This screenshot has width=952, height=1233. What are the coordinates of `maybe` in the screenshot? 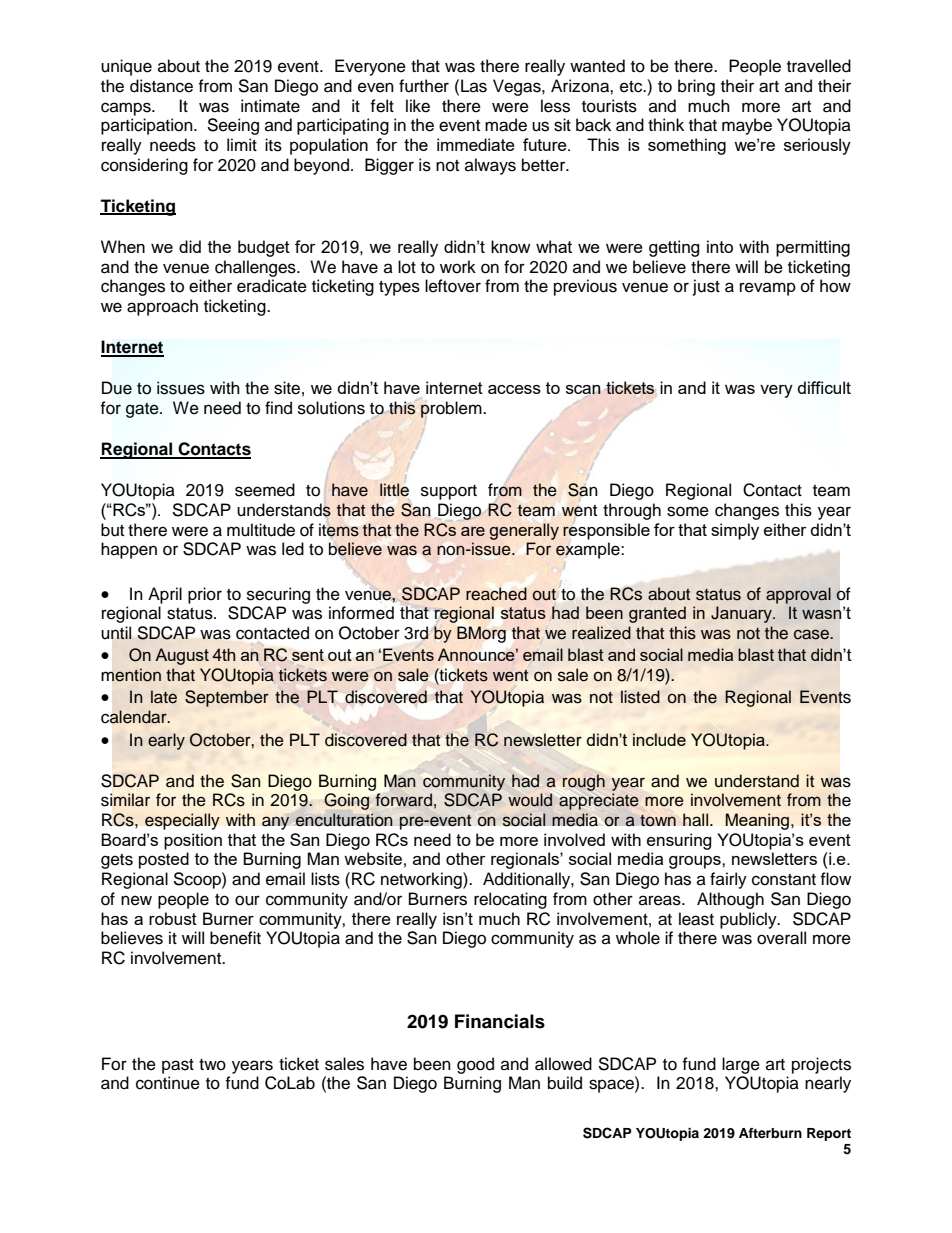 It's located at (747, 126).
